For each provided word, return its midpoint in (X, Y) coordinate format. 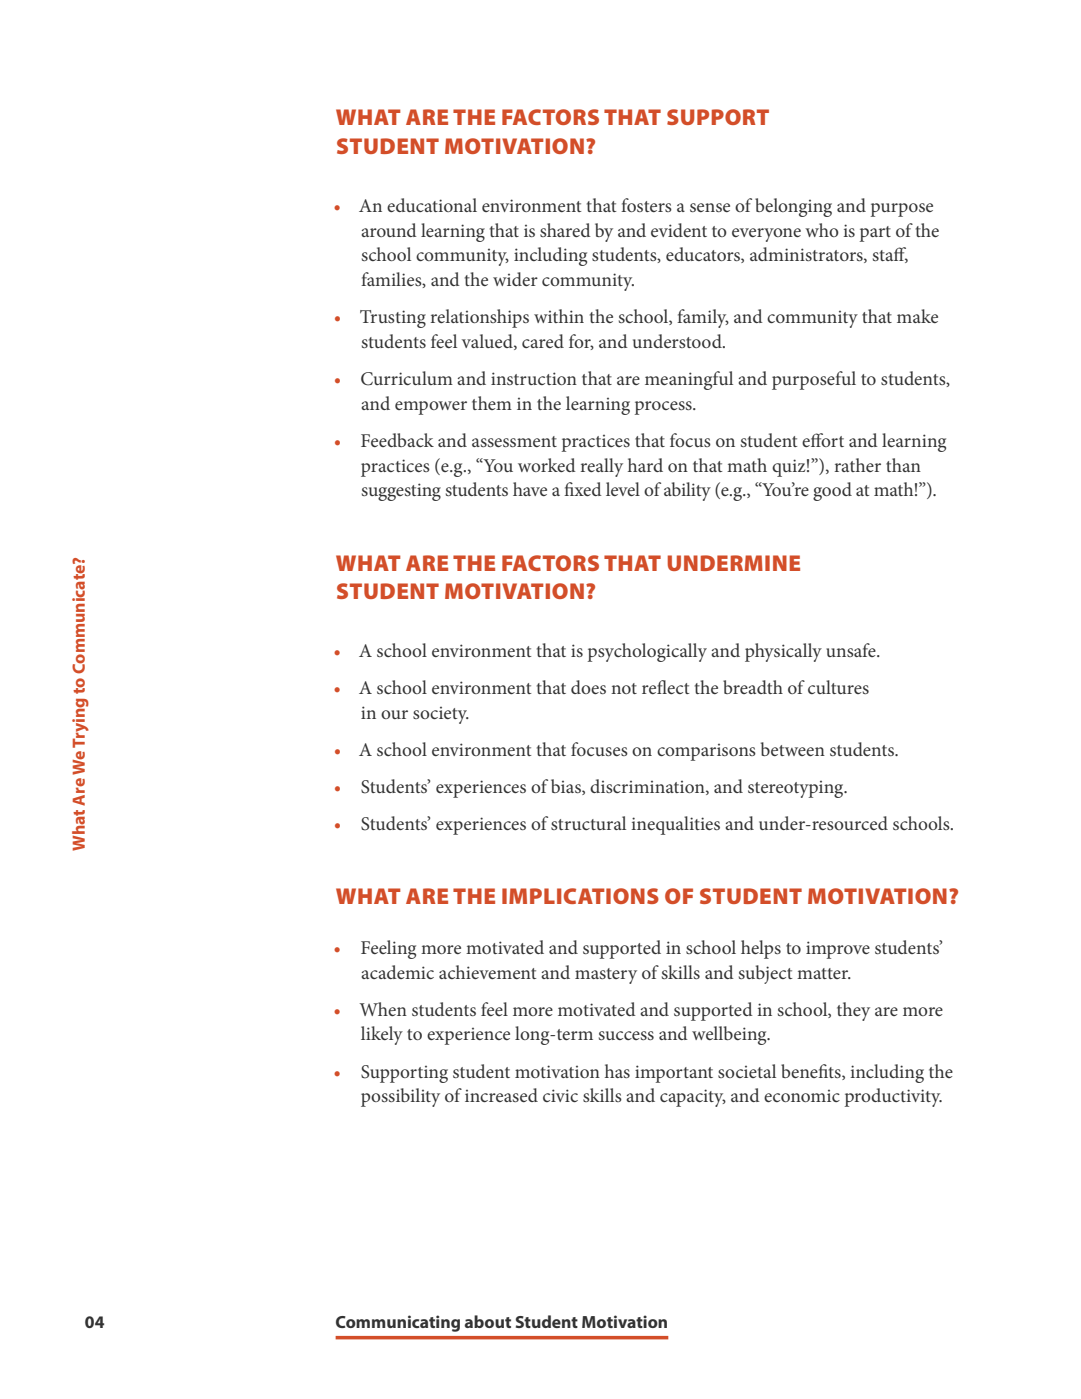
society (441, 715)
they (853, 1011)
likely (382, 1035)
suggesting (401, 492)
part (875, 234)
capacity (693, 1098)
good (832, 491)
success (626, 1035)
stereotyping (797, 789)
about (488, 1321)
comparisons (706, 752)
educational (432, 205)
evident (679, 230)
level (623, 489)
